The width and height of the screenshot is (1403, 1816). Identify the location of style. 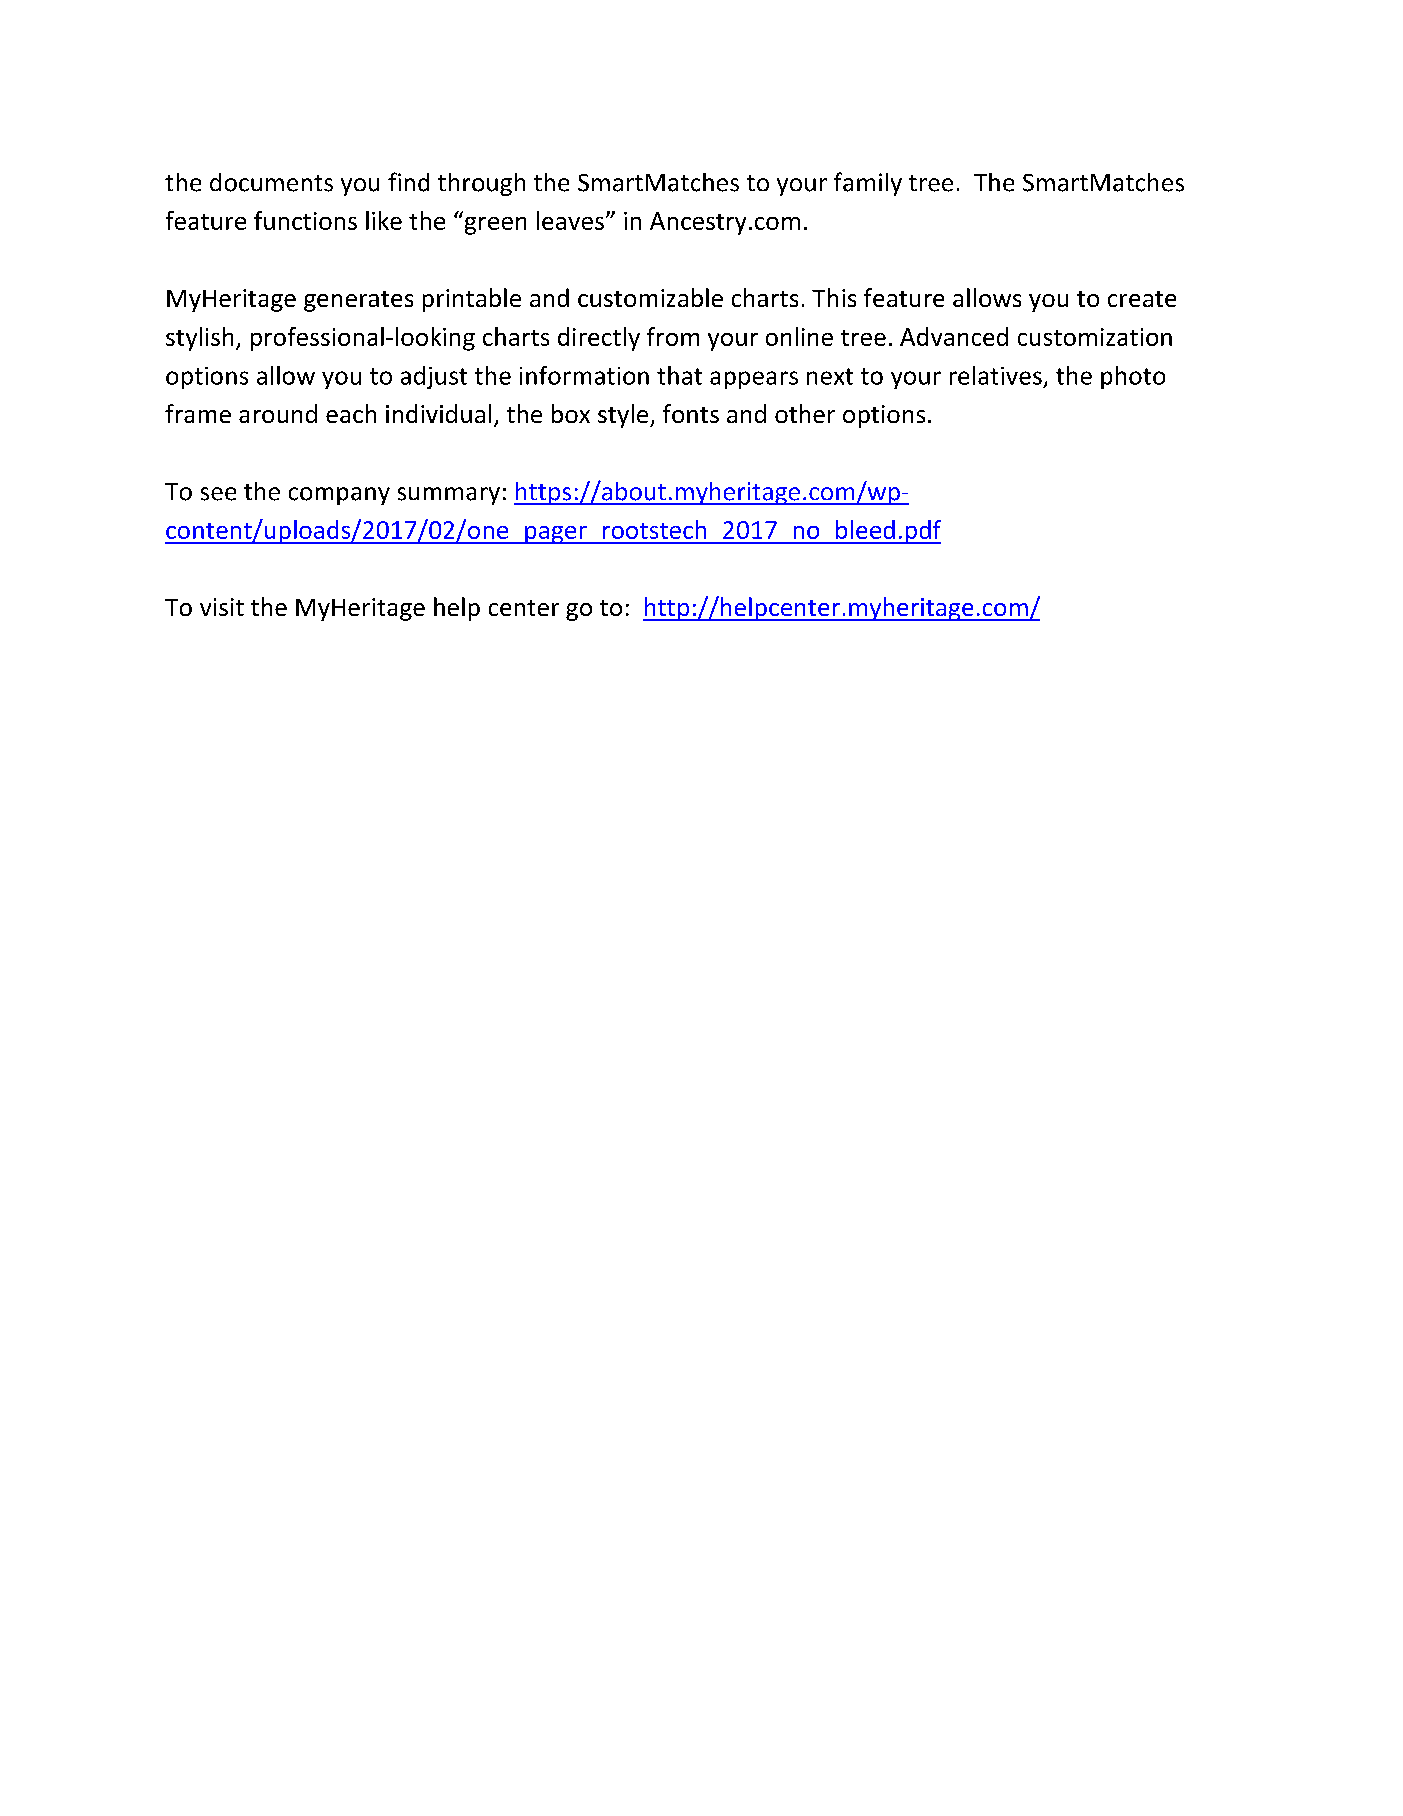
(624, 416).
